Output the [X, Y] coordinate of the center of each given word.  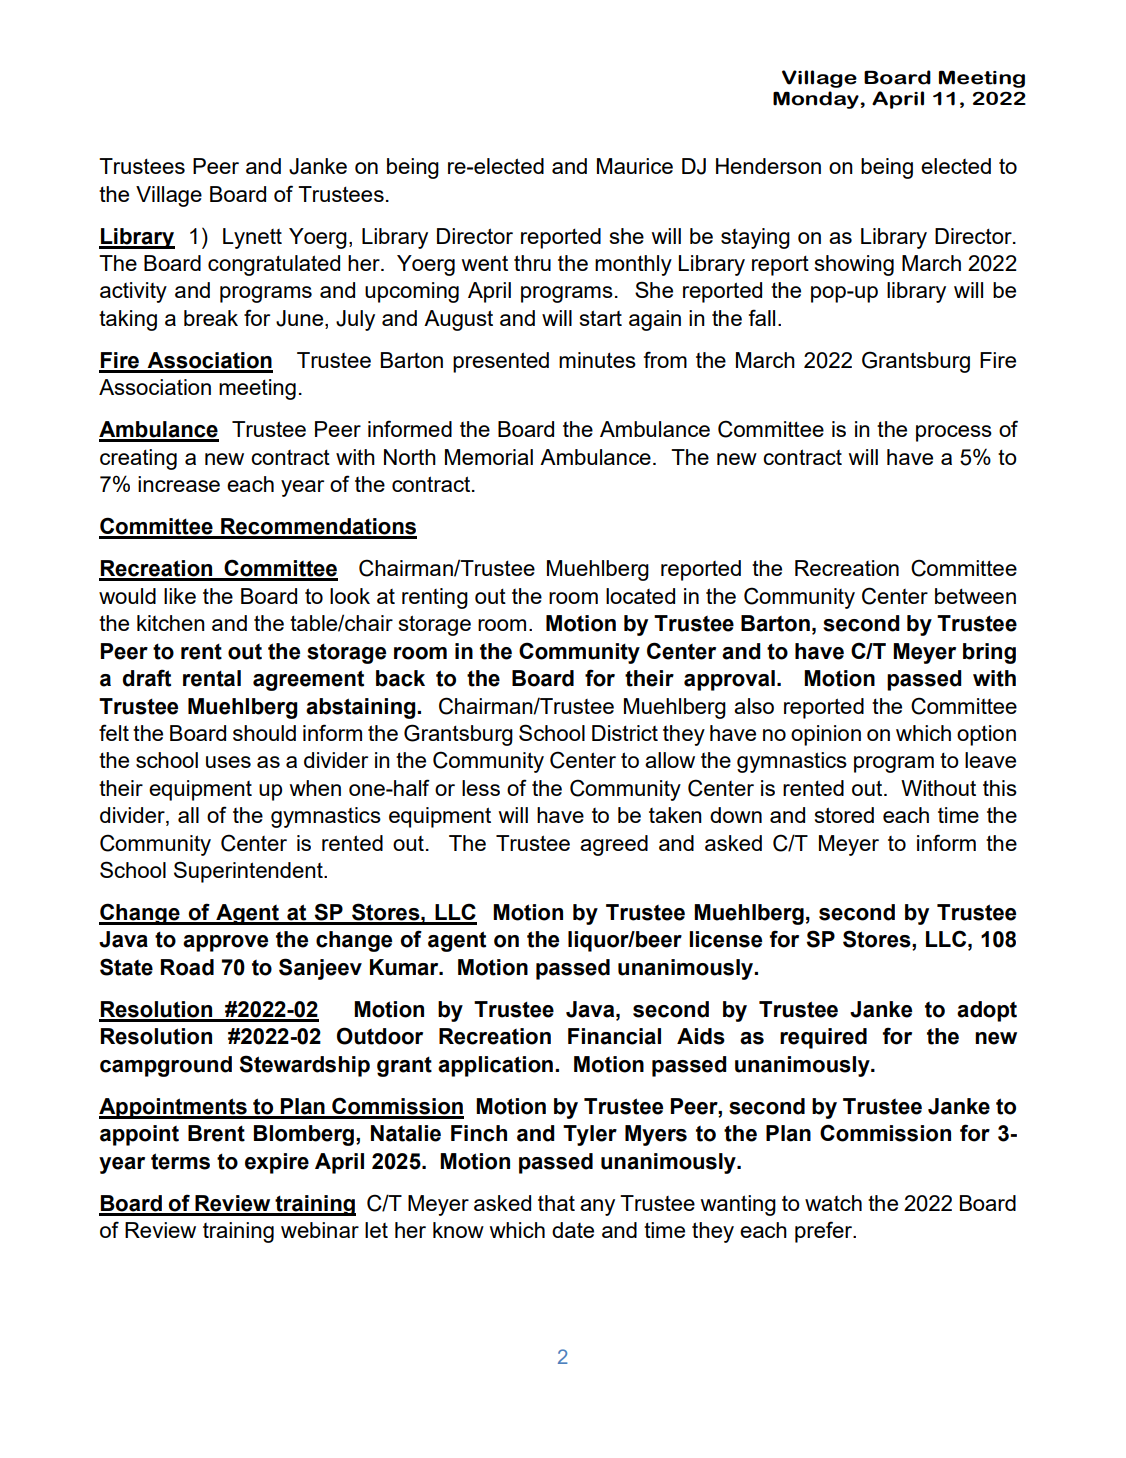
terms [180, 1161]
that [556, 1203]
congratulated [274, 265]
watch [833, 1203]
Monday [817, 100]
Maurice [635, 166]
